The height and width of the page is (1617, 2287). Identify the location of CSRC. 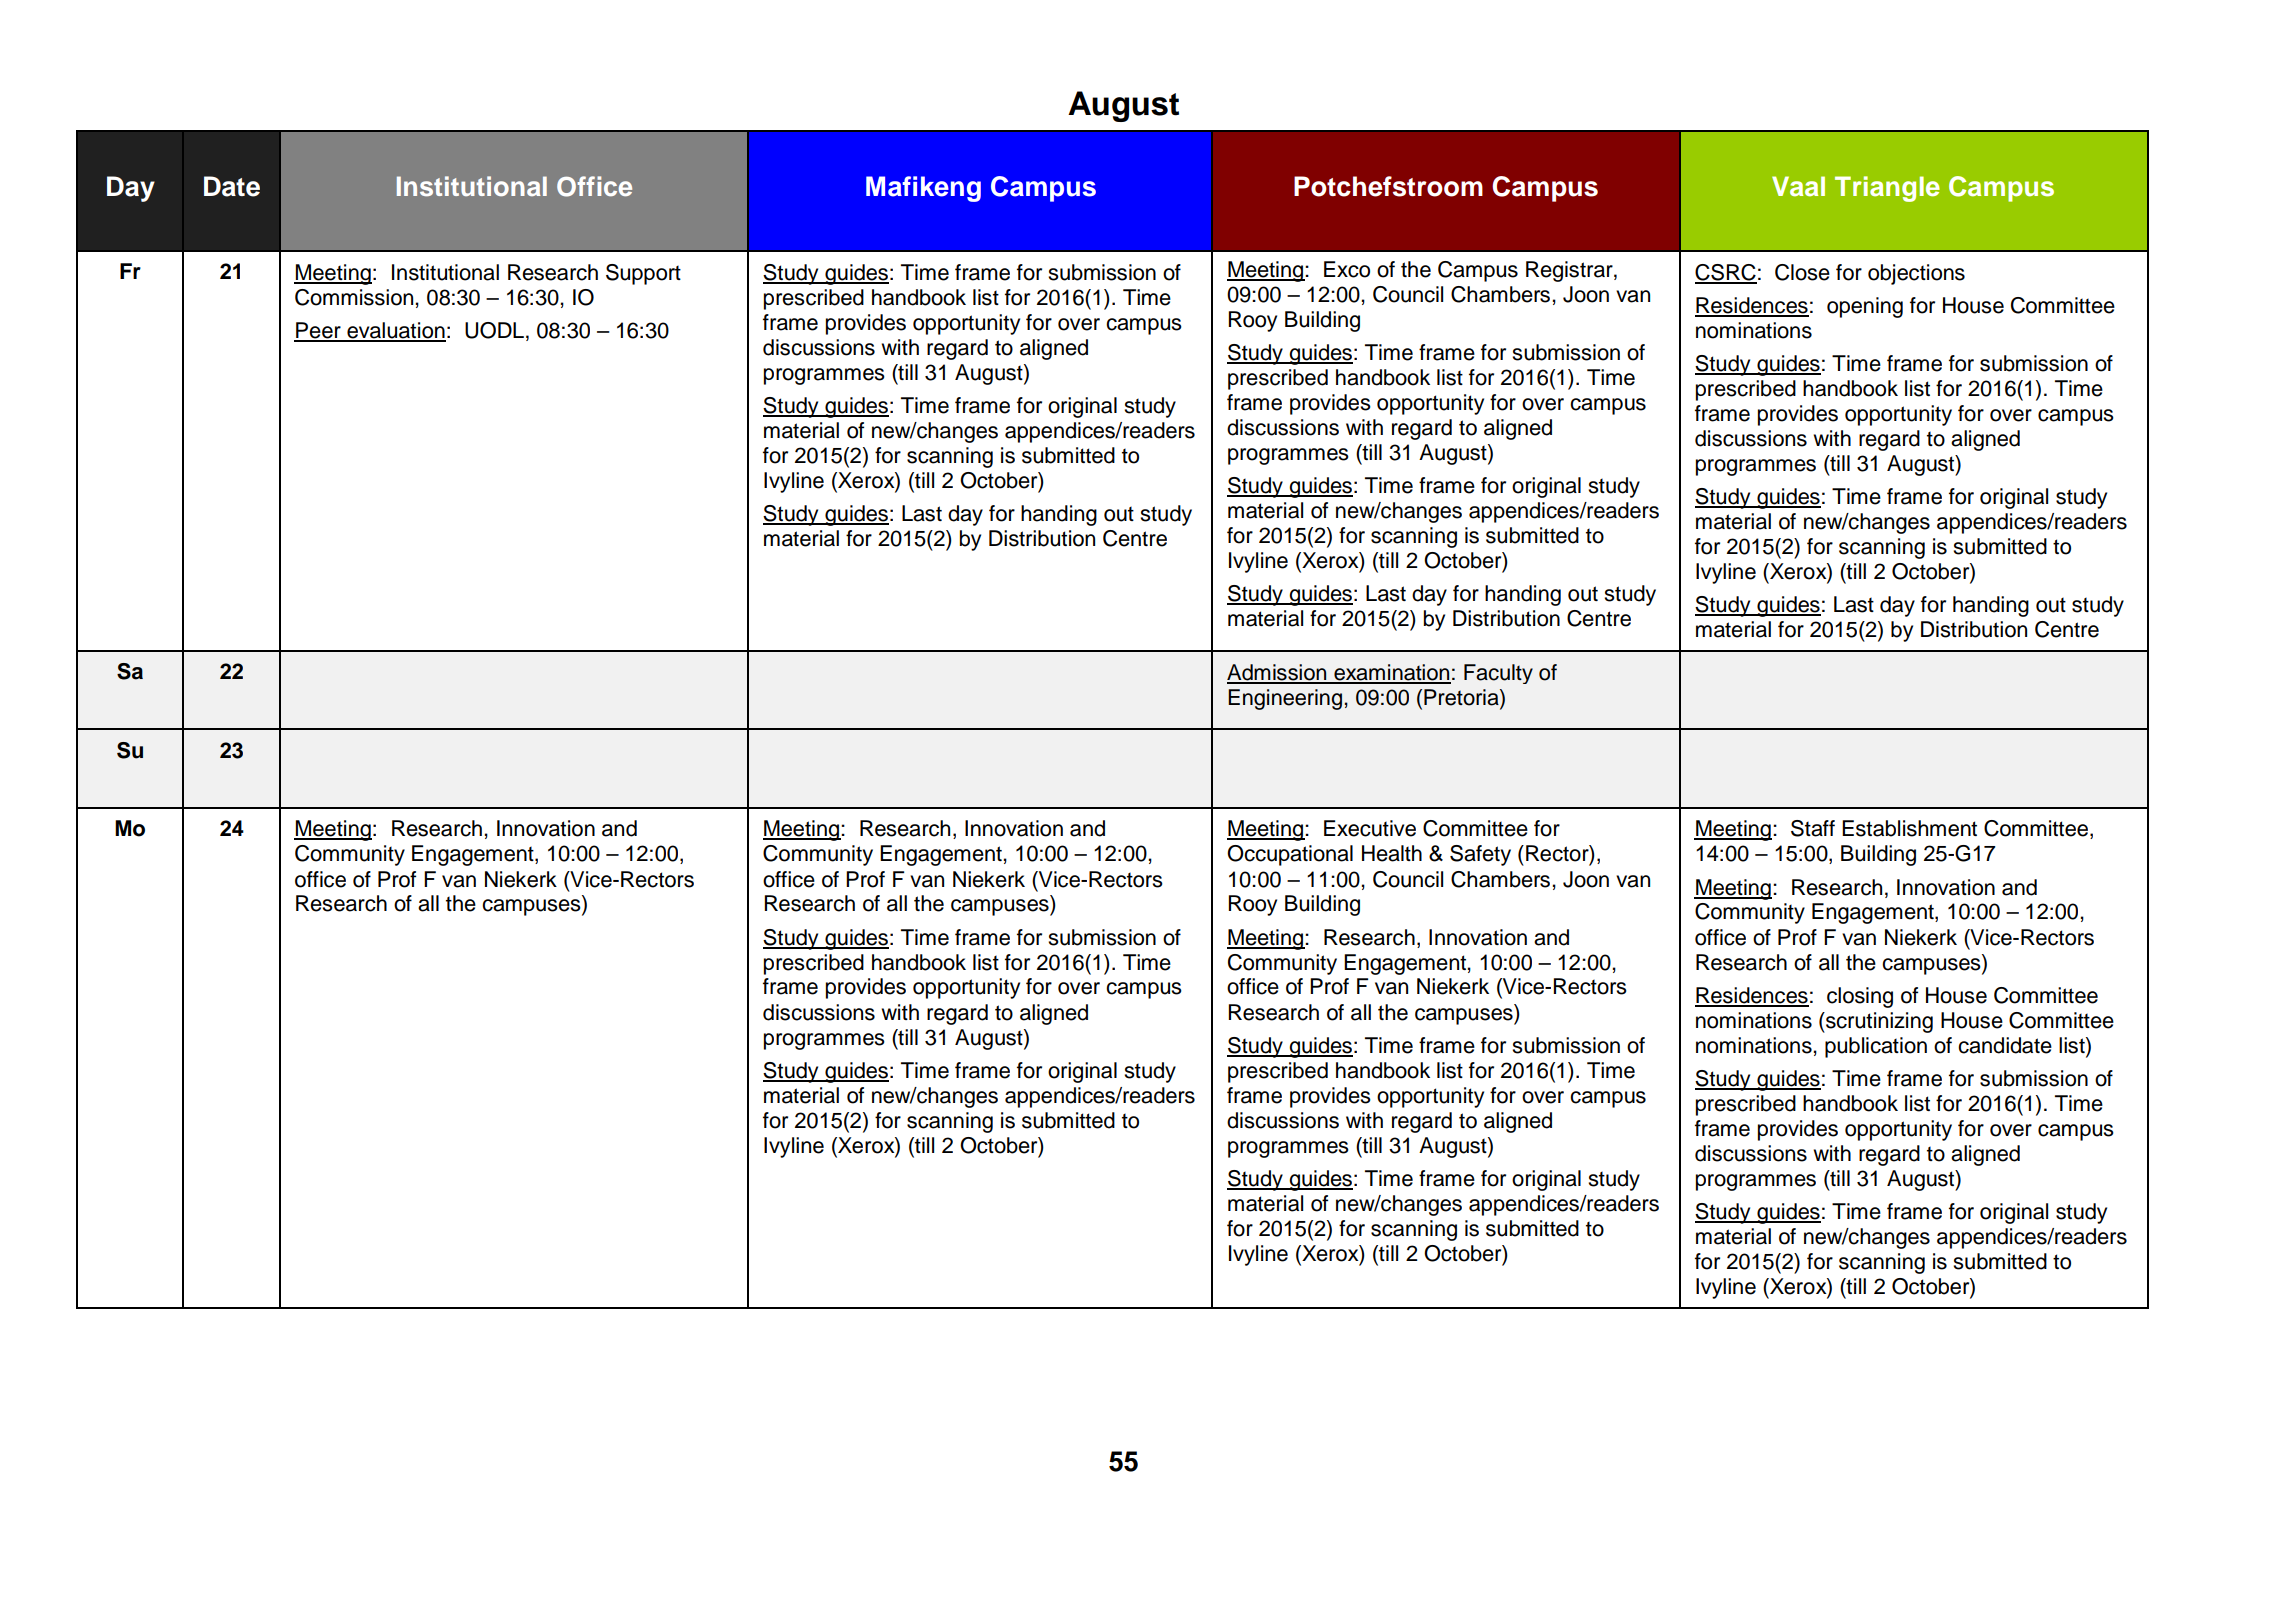
(1726, 273).
